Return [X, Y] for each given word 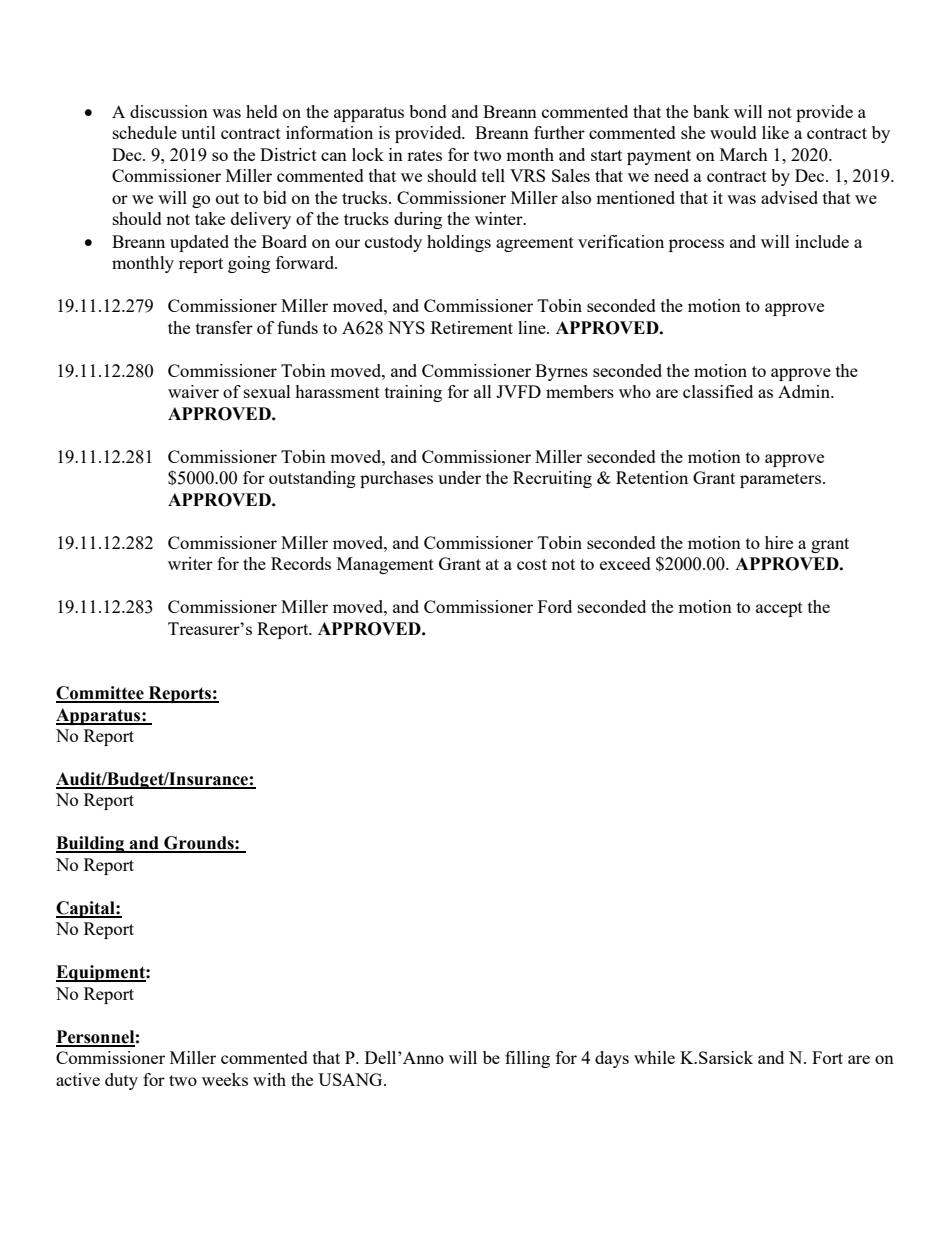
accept [779, 609]
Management [385, 565]
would [733, 132]
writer [190, 563]
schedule [145, 132]
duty [121, 1081]
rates [424, 155]
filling [527, 1059]
